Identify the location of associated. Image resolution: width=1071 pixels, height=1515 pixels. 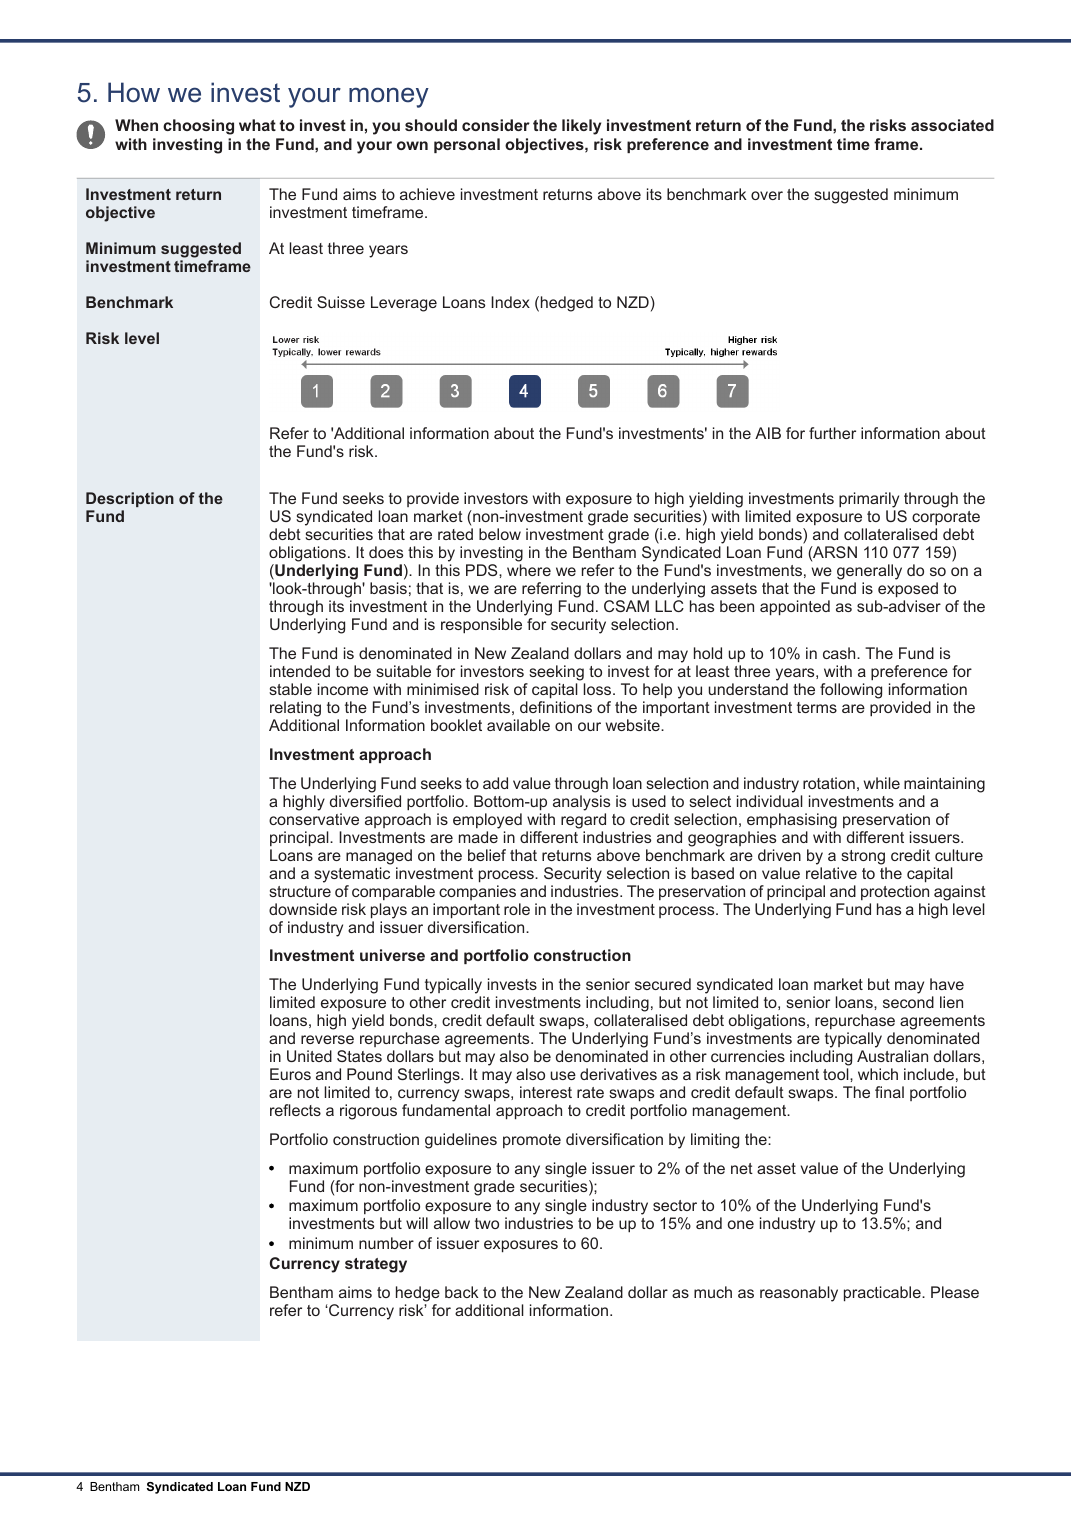
(952, 125).
